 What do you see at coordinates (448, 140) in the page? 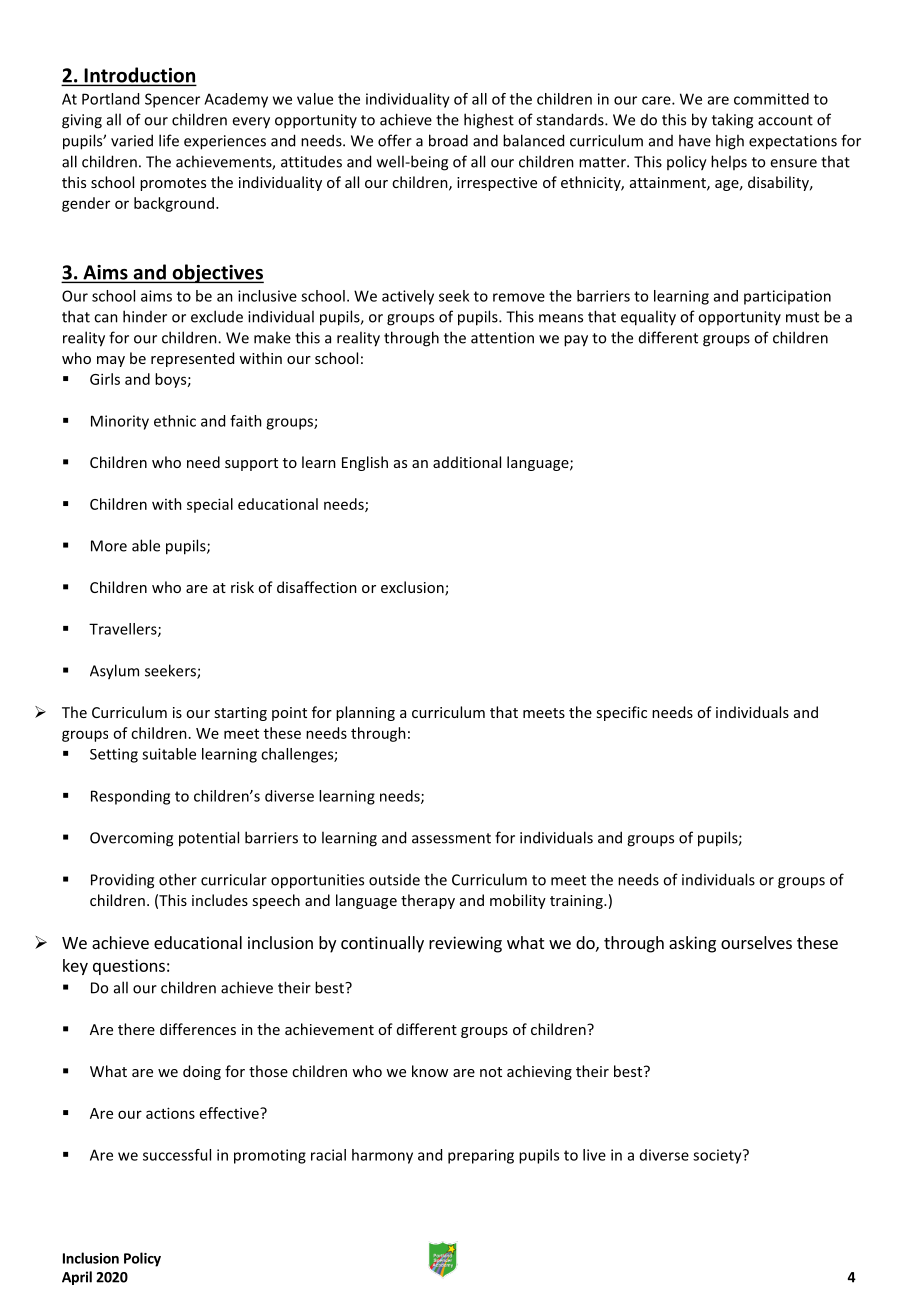
I see `broad` at bounding box center [448, 140].
